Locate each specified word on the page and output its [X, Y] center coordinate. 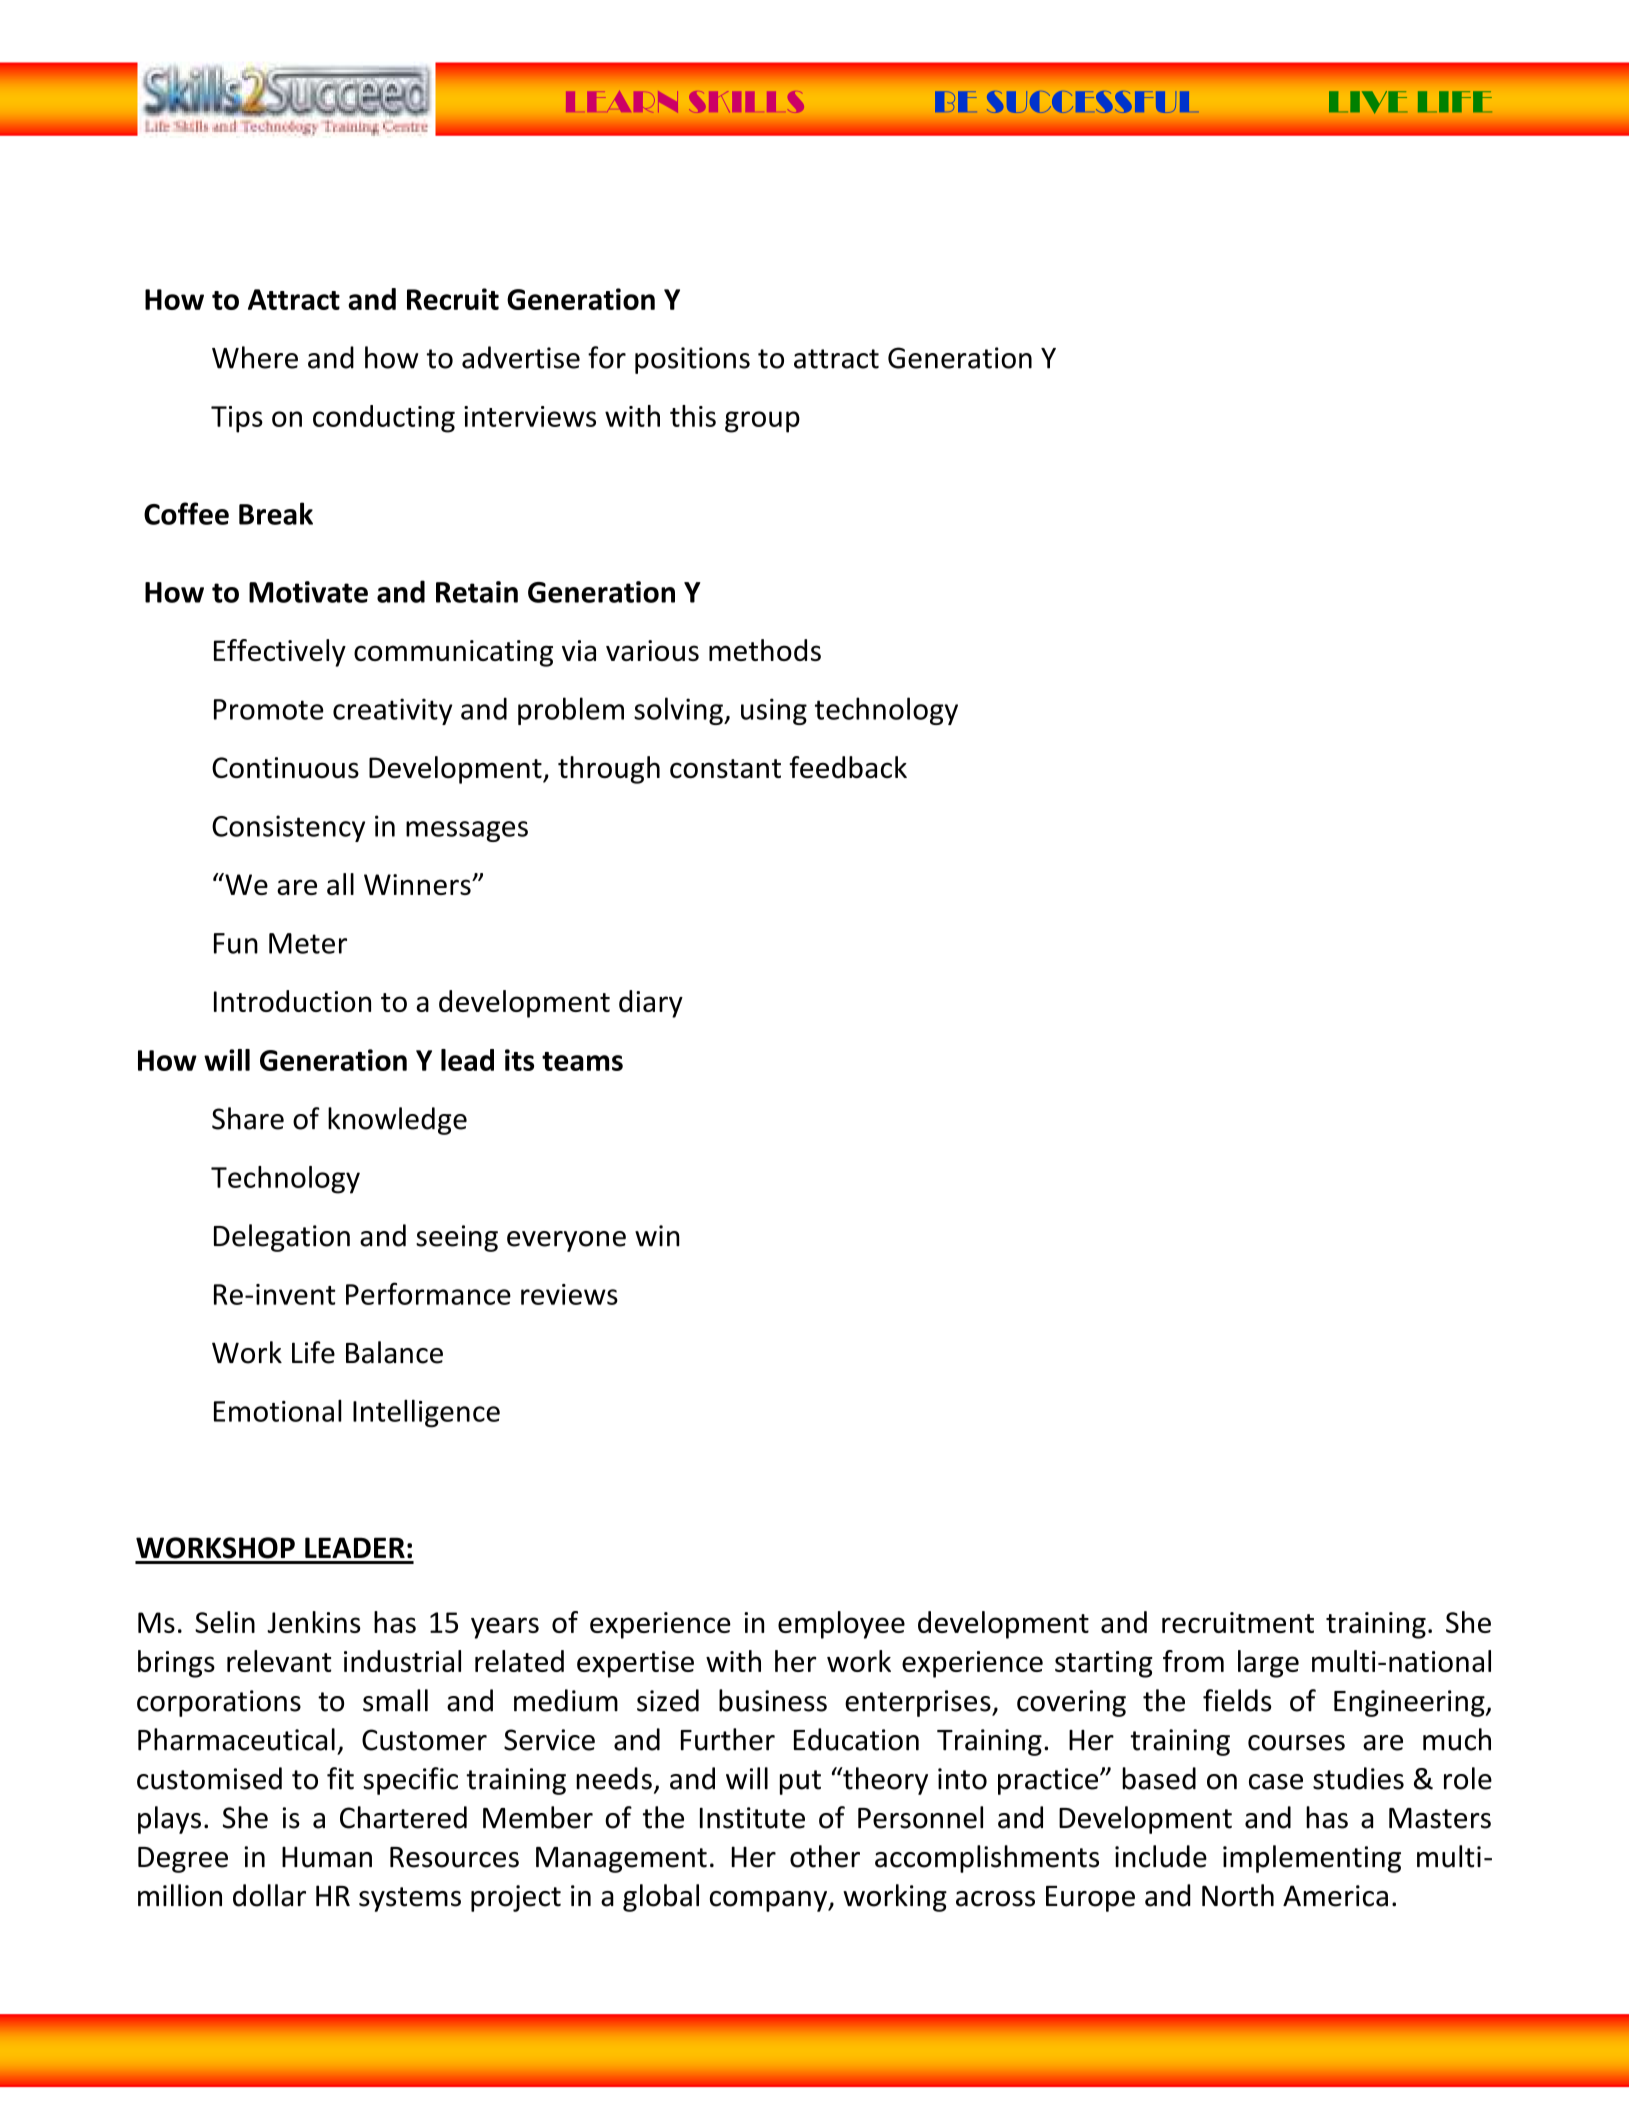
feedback [848, 767]
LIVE [1368, 102]
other [825, 1856]
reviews [569, 1294]
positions [692, 360]
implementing [1312, 1859]
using [774, 711]
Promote [268, 709]
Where [255, 357]
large [1268, 1664]
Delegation [282, 1238]
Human [327, 1857]
